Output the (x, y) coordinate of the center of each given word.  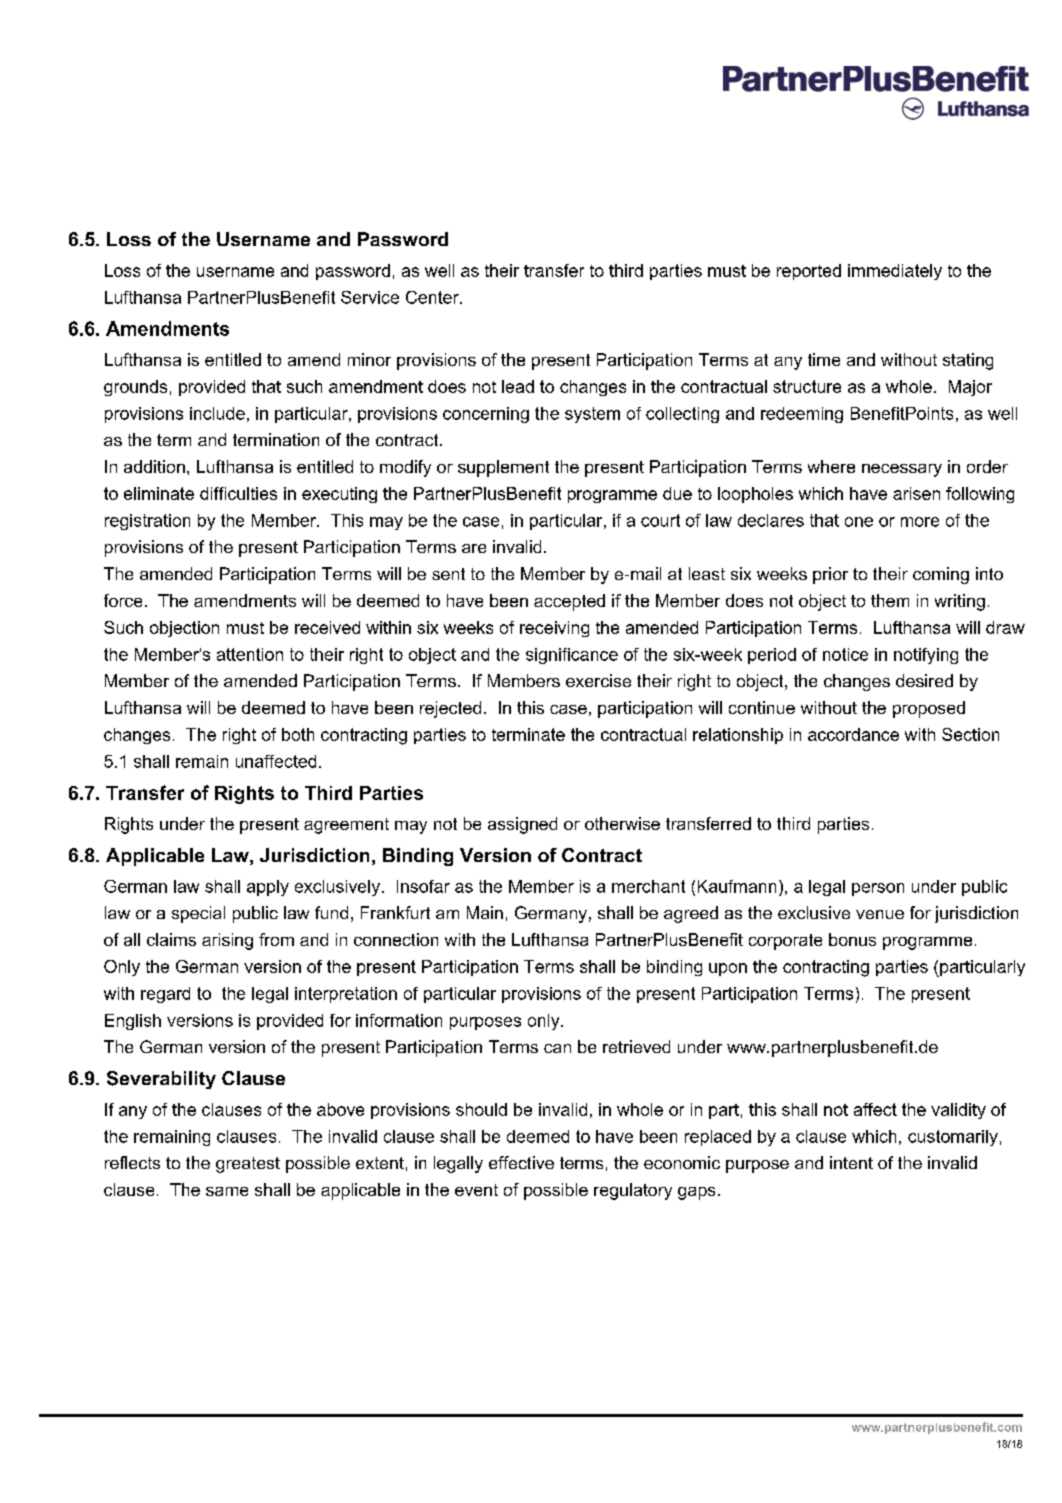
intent (851, 1162)
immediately (895, 272)
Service (370, 297)
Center (433, 297)
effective (521, 1162)
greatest (248, 1165)
